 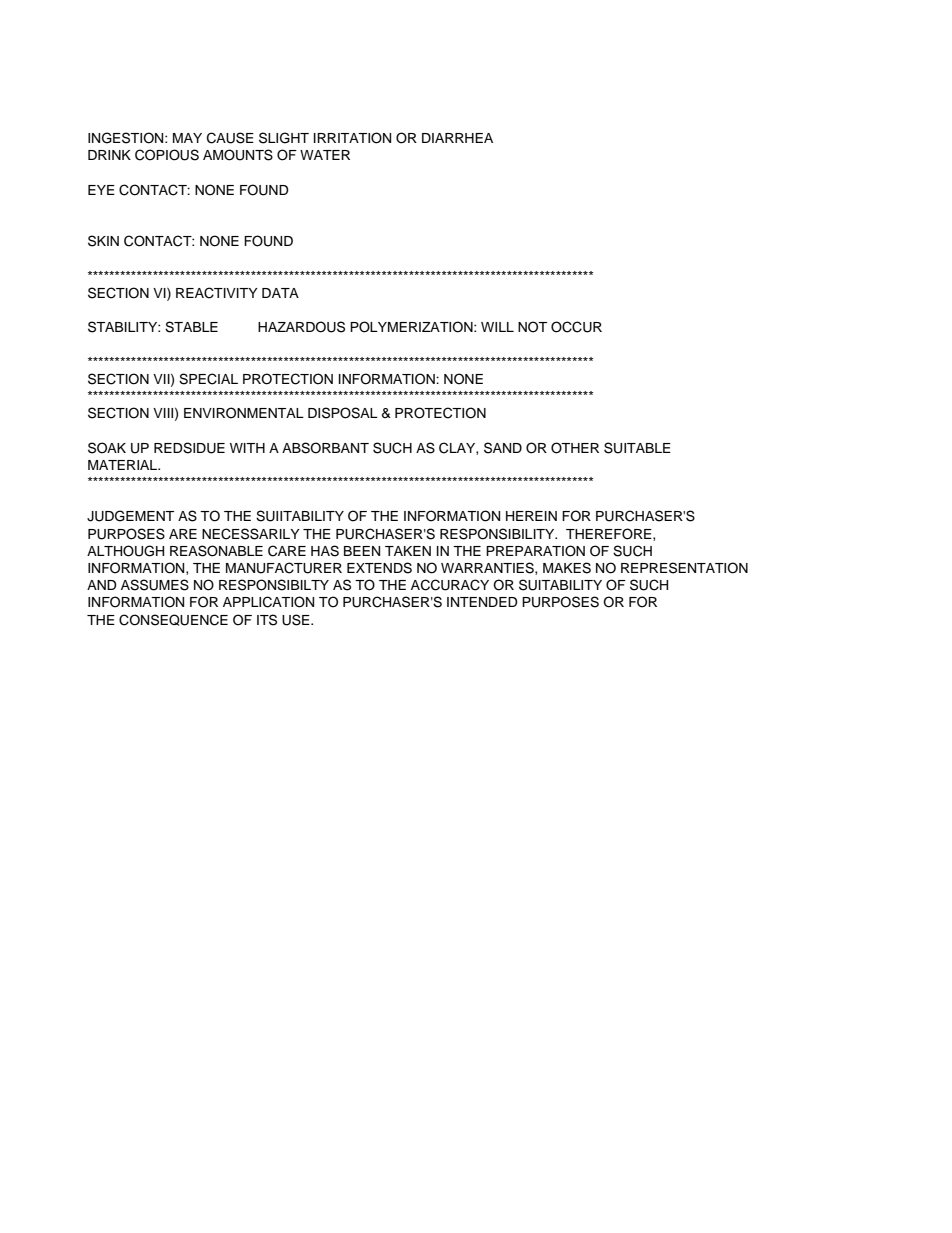 What do you see at coordinates (173, 620) in the document?
I see `CONSEQUENCE` at bounding box center [173, 620].
